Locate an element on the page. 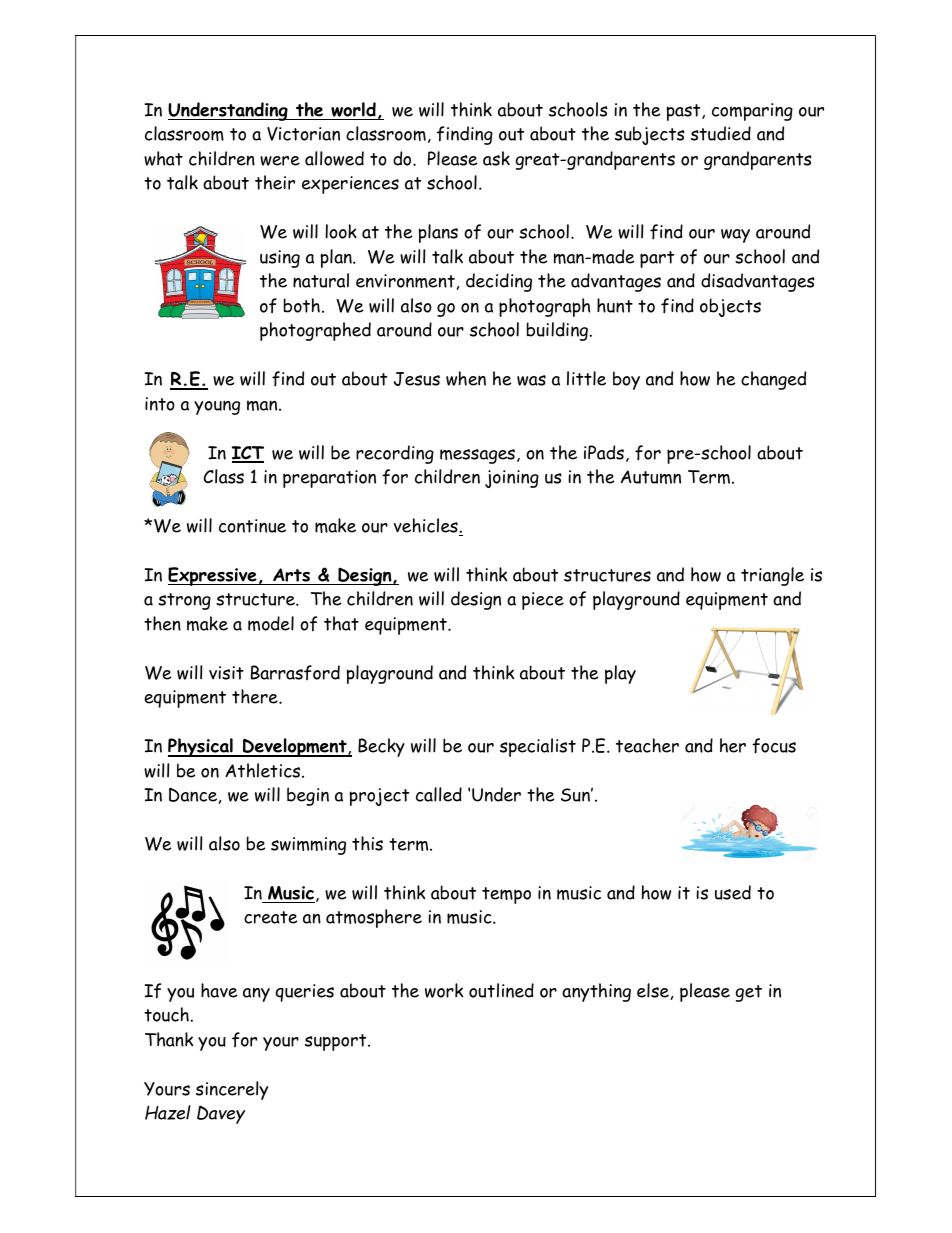 This document has height=1233, width=952. model is located at coordinates (271, 623).
